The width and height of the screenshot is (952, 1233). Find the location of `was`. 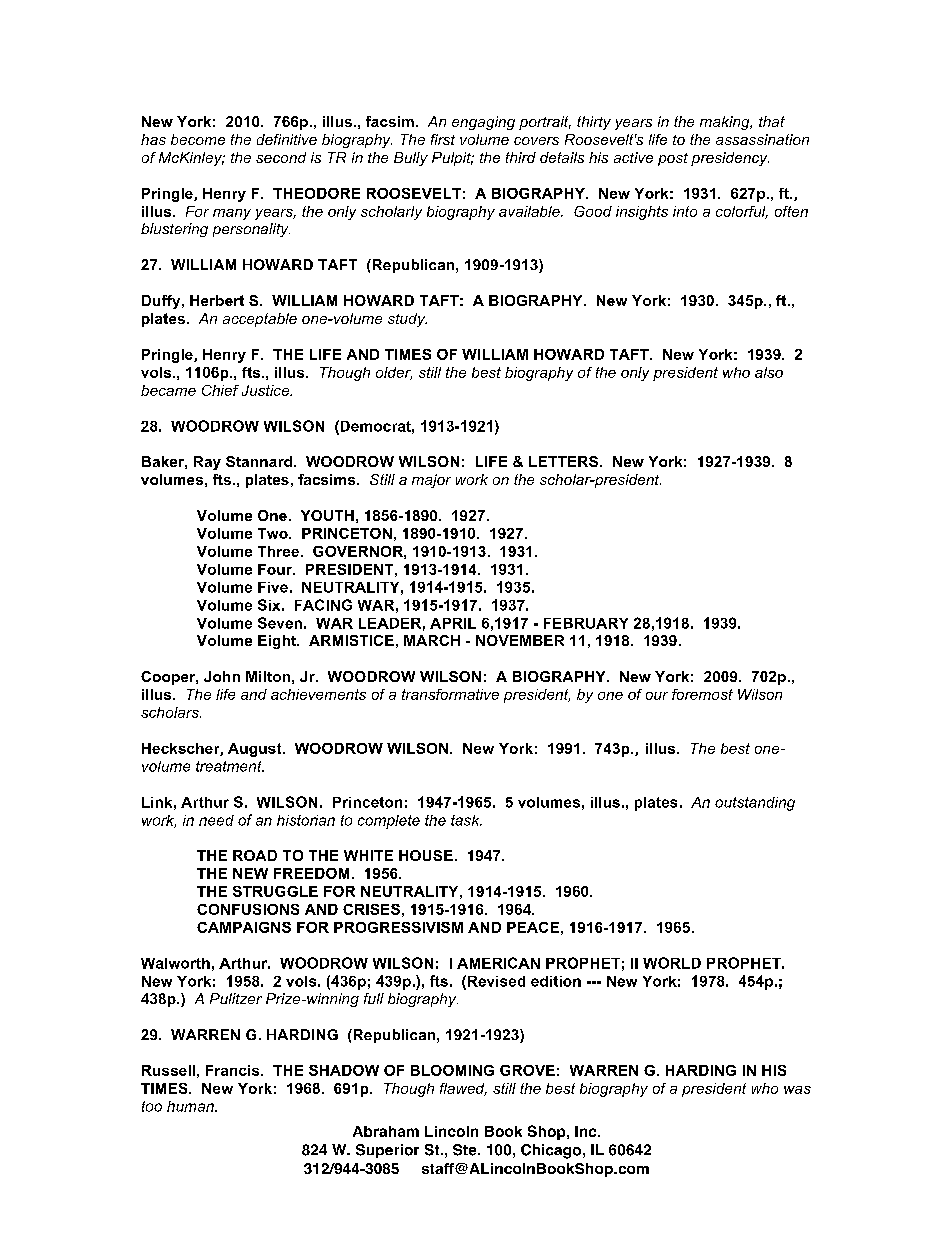

was is located at coordinates (797, 1090).
